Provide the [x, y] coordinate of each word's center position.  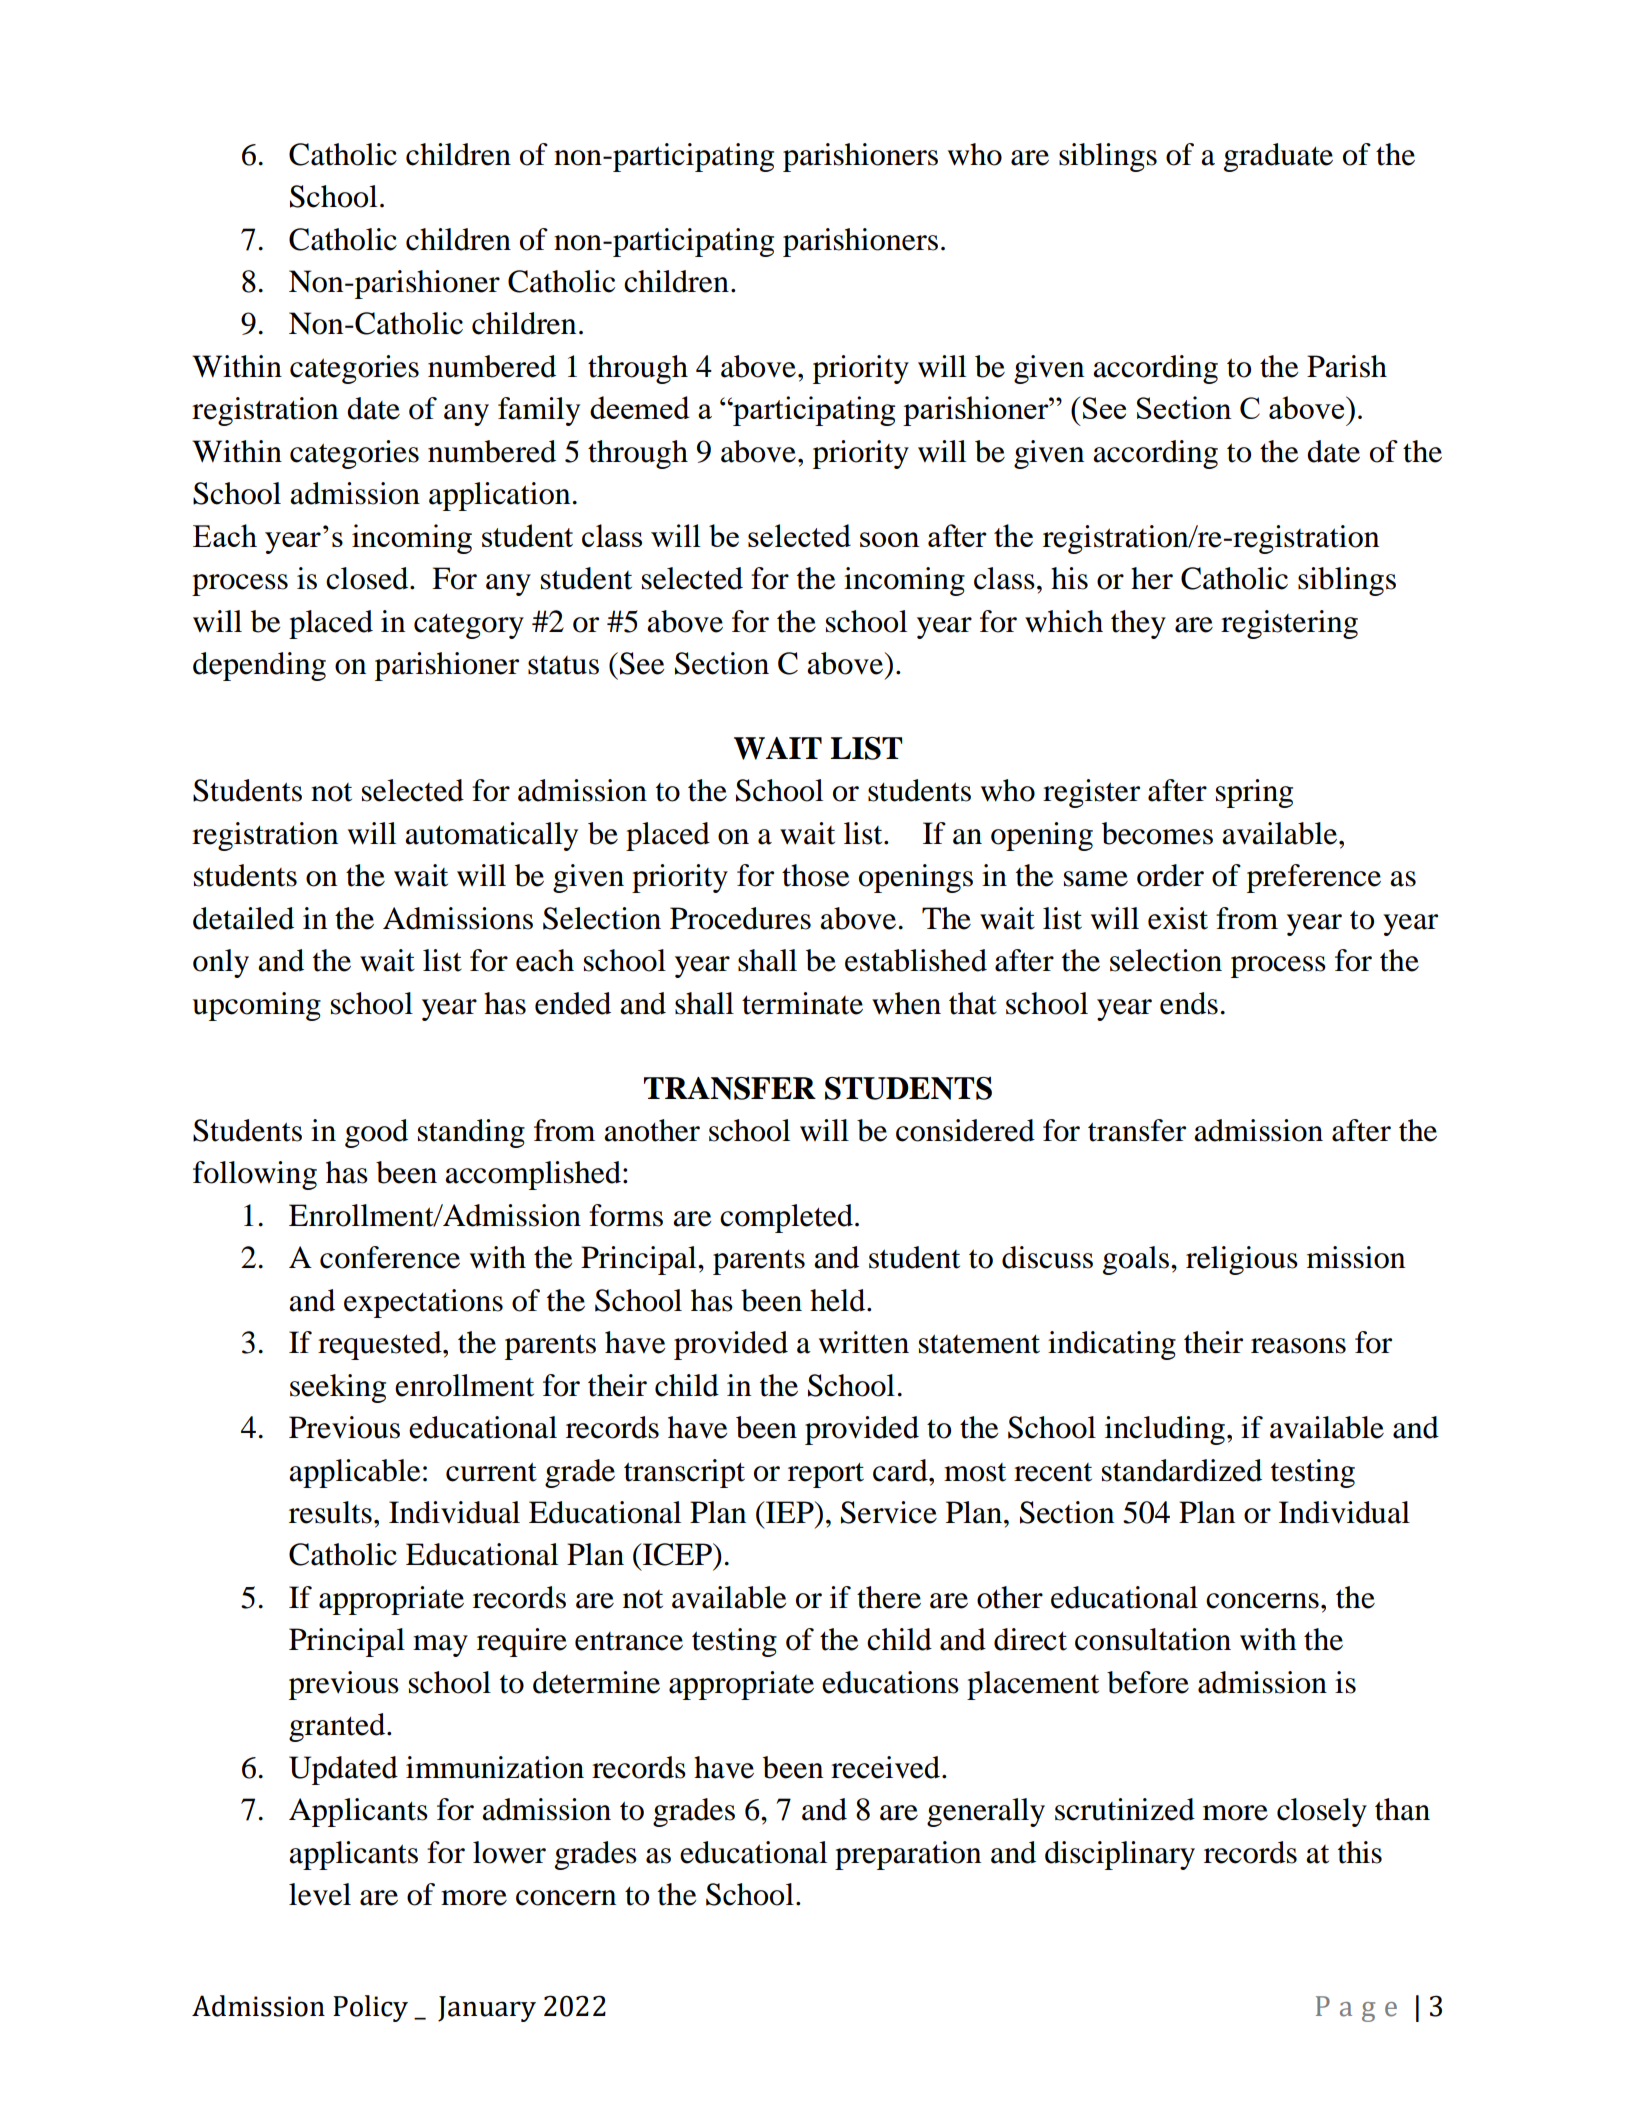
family [539, 411]
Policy [370, 2008]
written [864, 1342]
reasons [1298, 1346]
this [1360, 1852]
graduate [1278, 157]
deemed [640, 407]
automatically [491, 836]
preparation [908, 1855]
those [816, 875]
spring [1254, 793]
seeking [338, 1388]
